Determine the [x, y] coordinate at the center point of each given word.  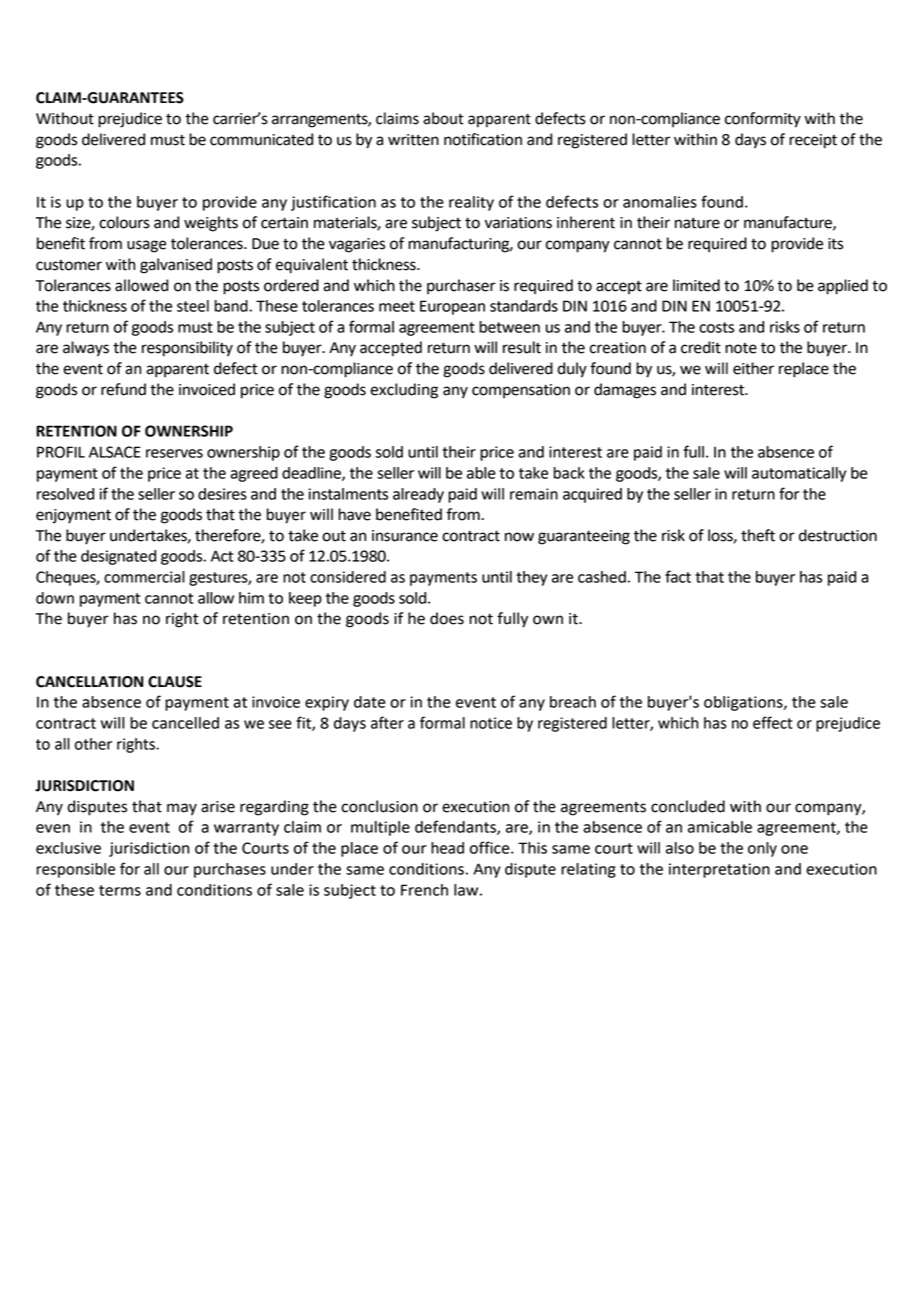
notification [483, 139]
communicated [261, 139]
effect [772, 722]
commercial [144, 577]
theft [758, 535]
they [531, 578]
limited [696, 285]
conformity [763, 120]
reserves [174, 453]
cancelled [185, 723]
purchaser [461, 286]
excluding [404, 391]
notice [491, 723]
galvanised [176, 266]
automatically [799, 474]
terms [120, 890]
